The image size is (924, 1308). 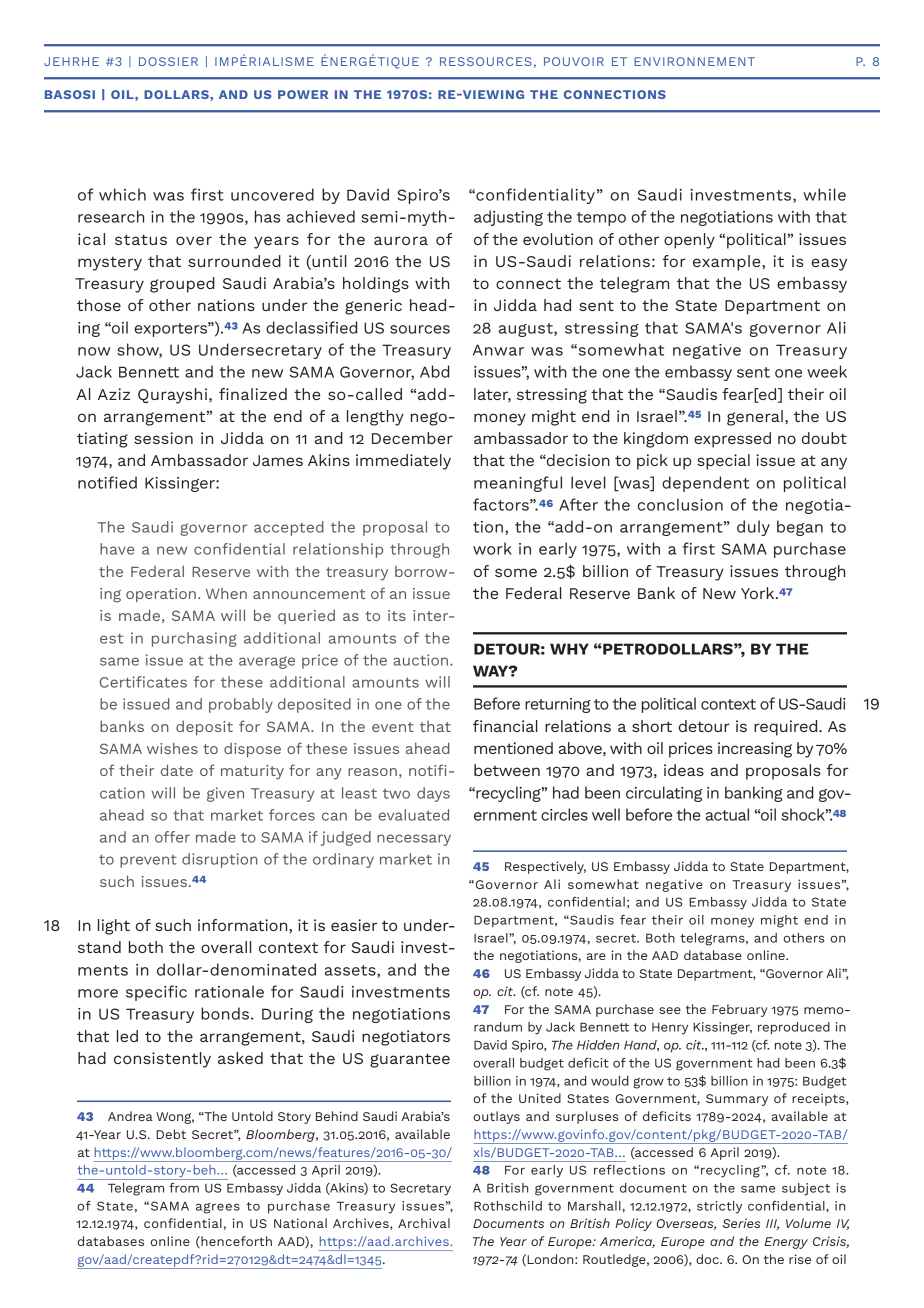 I want to click on duly, so click(x=753, y=528).
